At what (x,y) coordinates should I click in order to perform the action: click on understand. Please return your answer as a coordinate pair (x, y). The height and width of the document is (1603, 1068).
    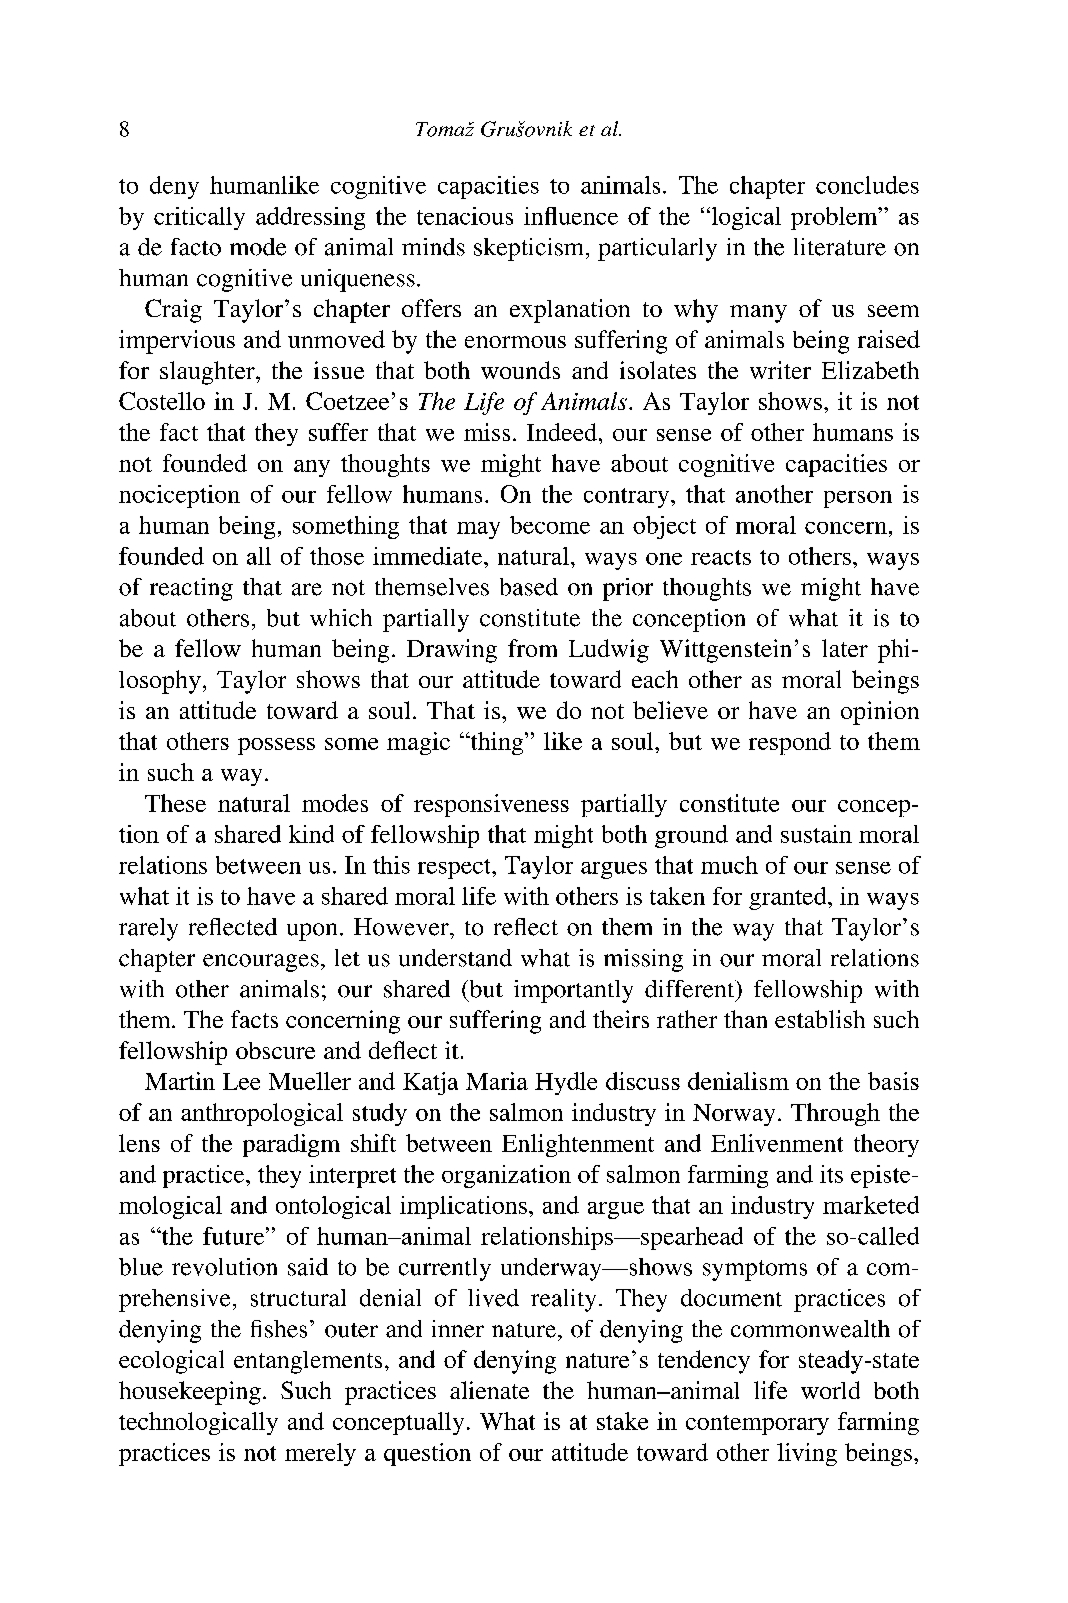
    Looking at the image, I should click on (455, 958).
